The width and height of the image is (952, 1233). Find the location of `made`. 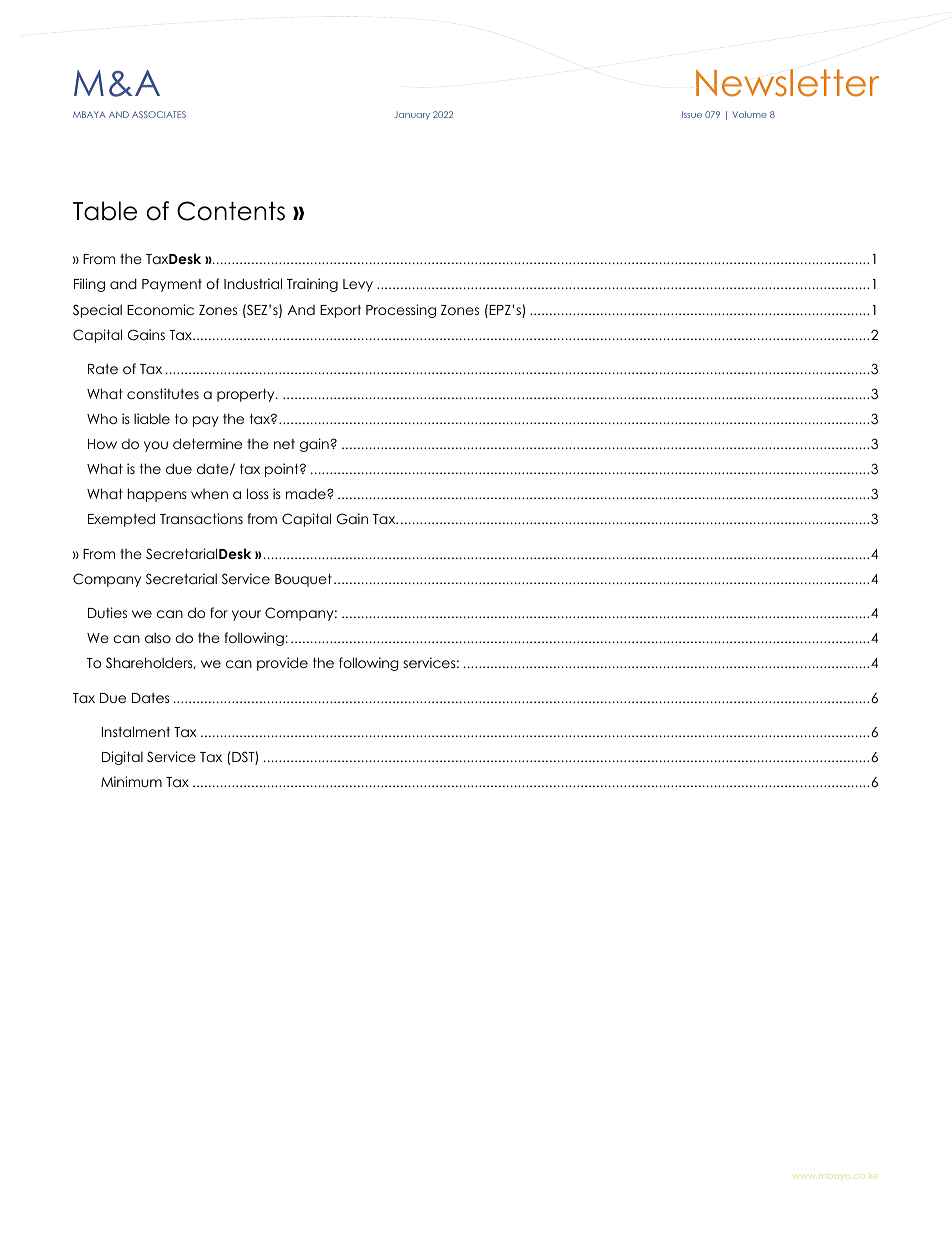

made is located at coordinates (307, 493).
